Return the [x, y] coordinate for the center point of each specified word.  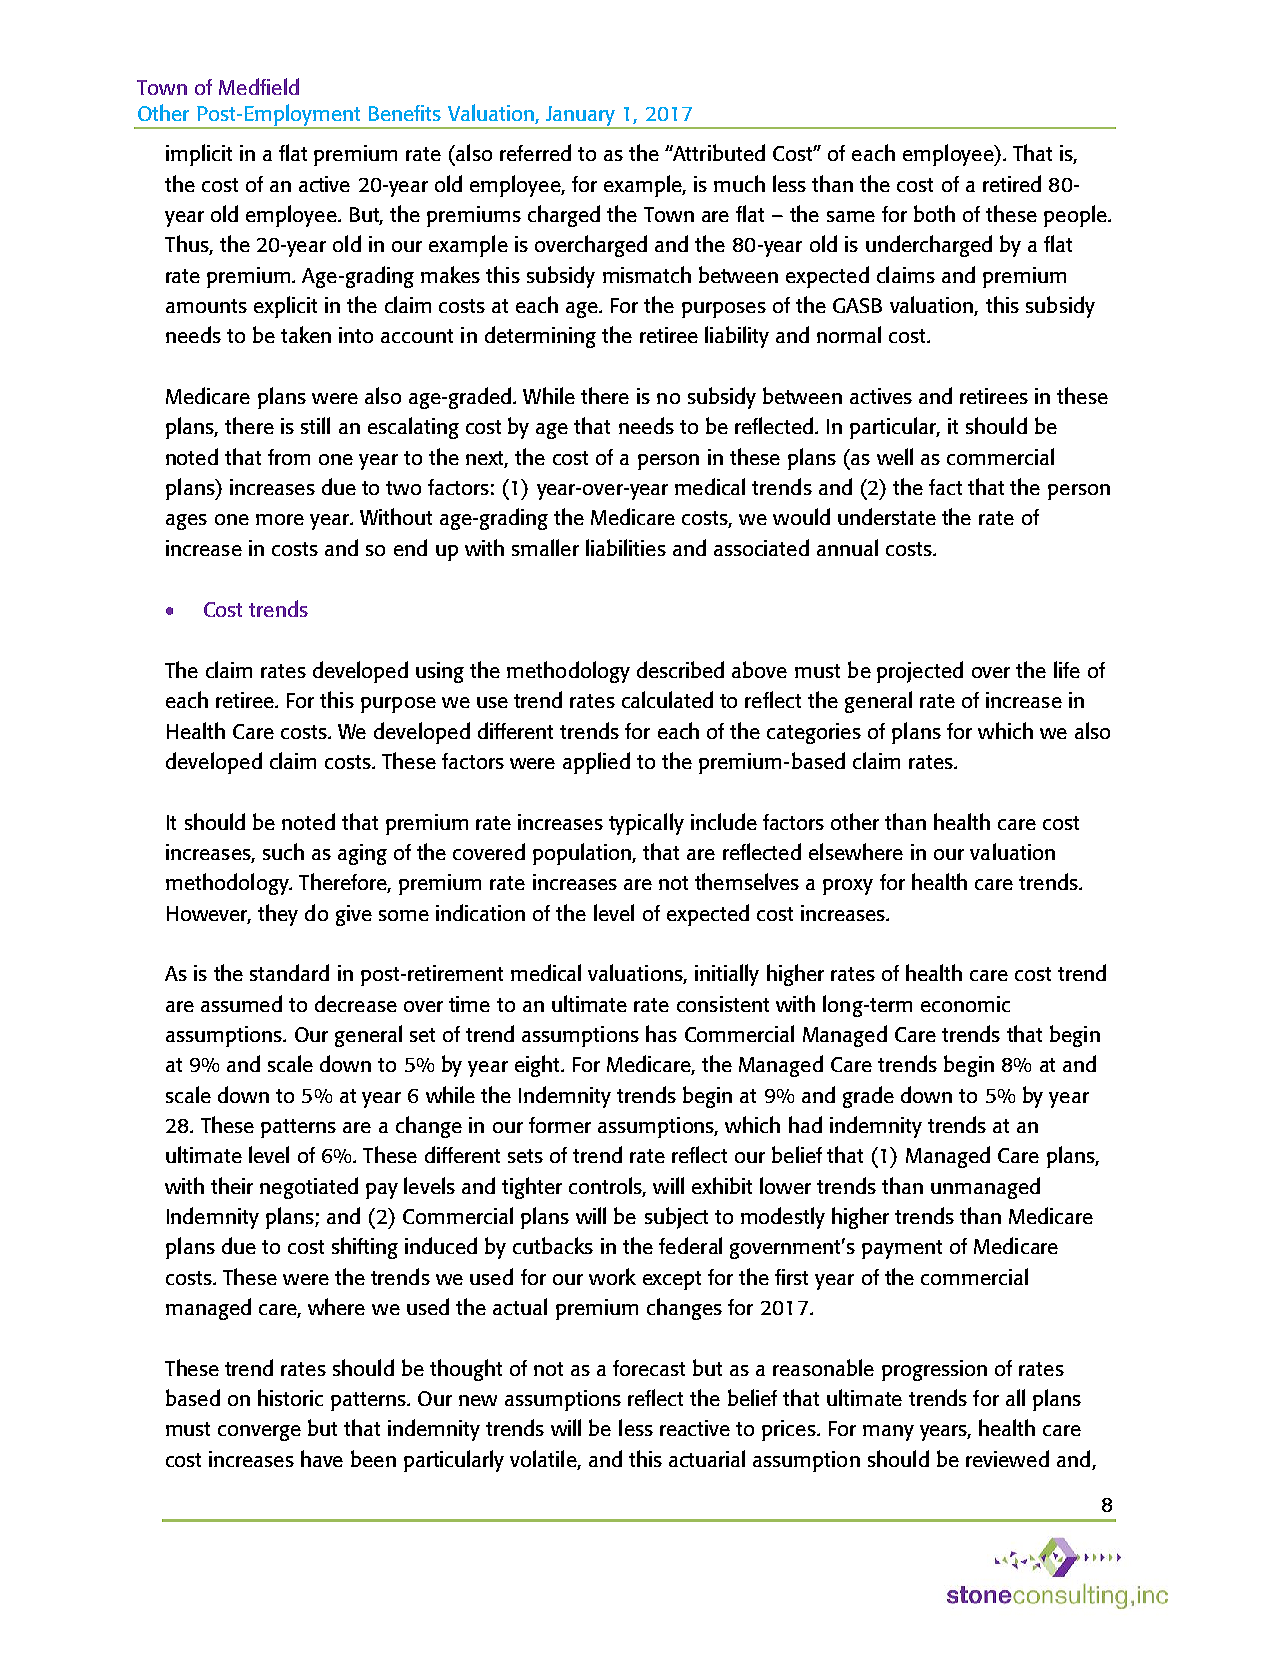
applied [596, 763]
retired [1012, 183]
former [560, 1125]
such [283, 851]
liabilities [626, 547]
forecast [649, 1368]
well [895, 456]
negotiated [309, 1188]
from [289, 457]
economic [965, 1004]
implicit [199, 155]
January [580, 117]
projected [920, 672]
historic [290, 1397]
